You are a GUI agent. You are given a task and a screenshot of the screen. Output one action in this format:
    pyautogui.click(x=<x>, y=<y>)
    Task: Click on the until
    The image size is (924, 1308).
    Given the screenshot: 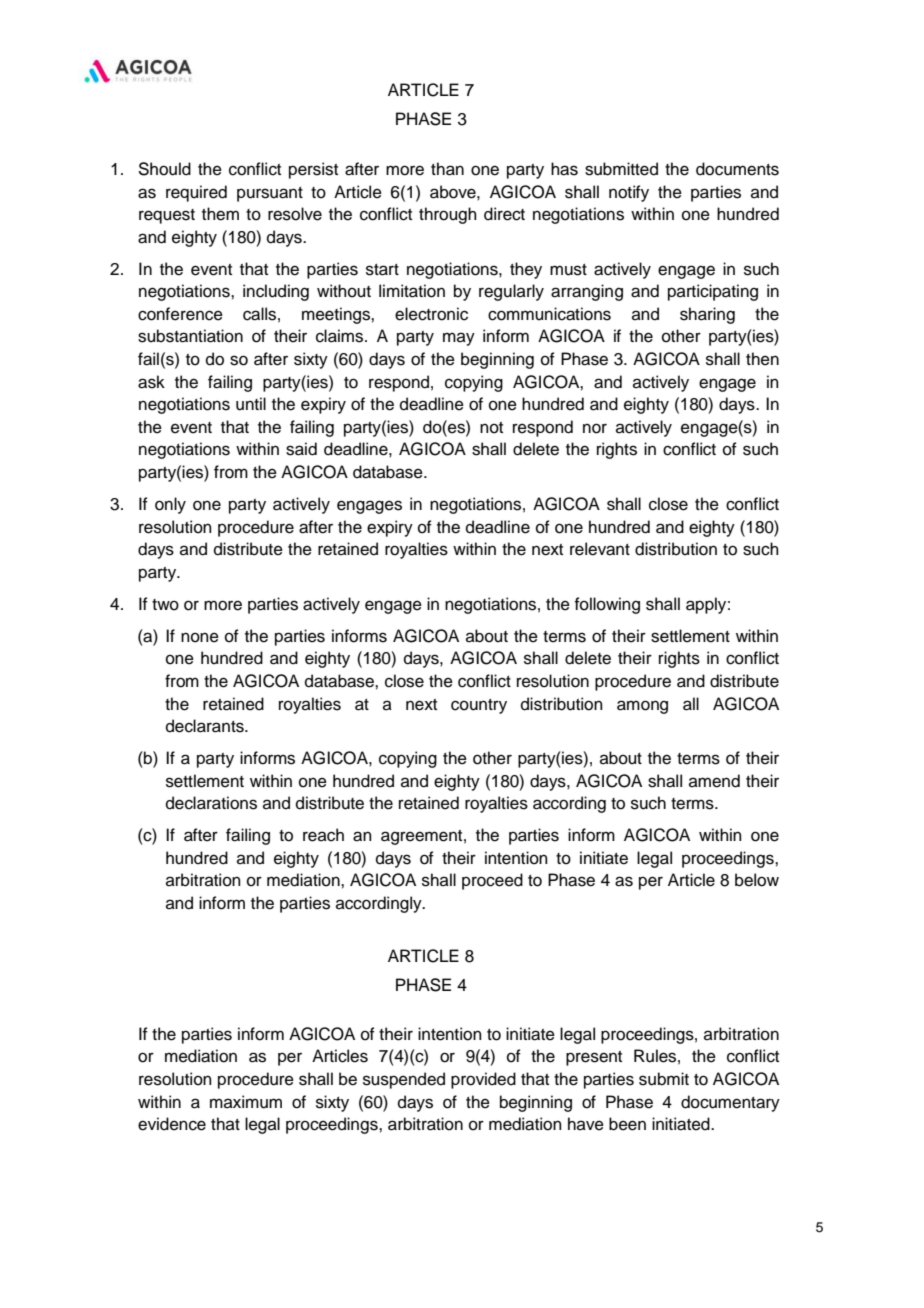 What is the action you would take?
    pyautogui.click(x=251, y=404)
